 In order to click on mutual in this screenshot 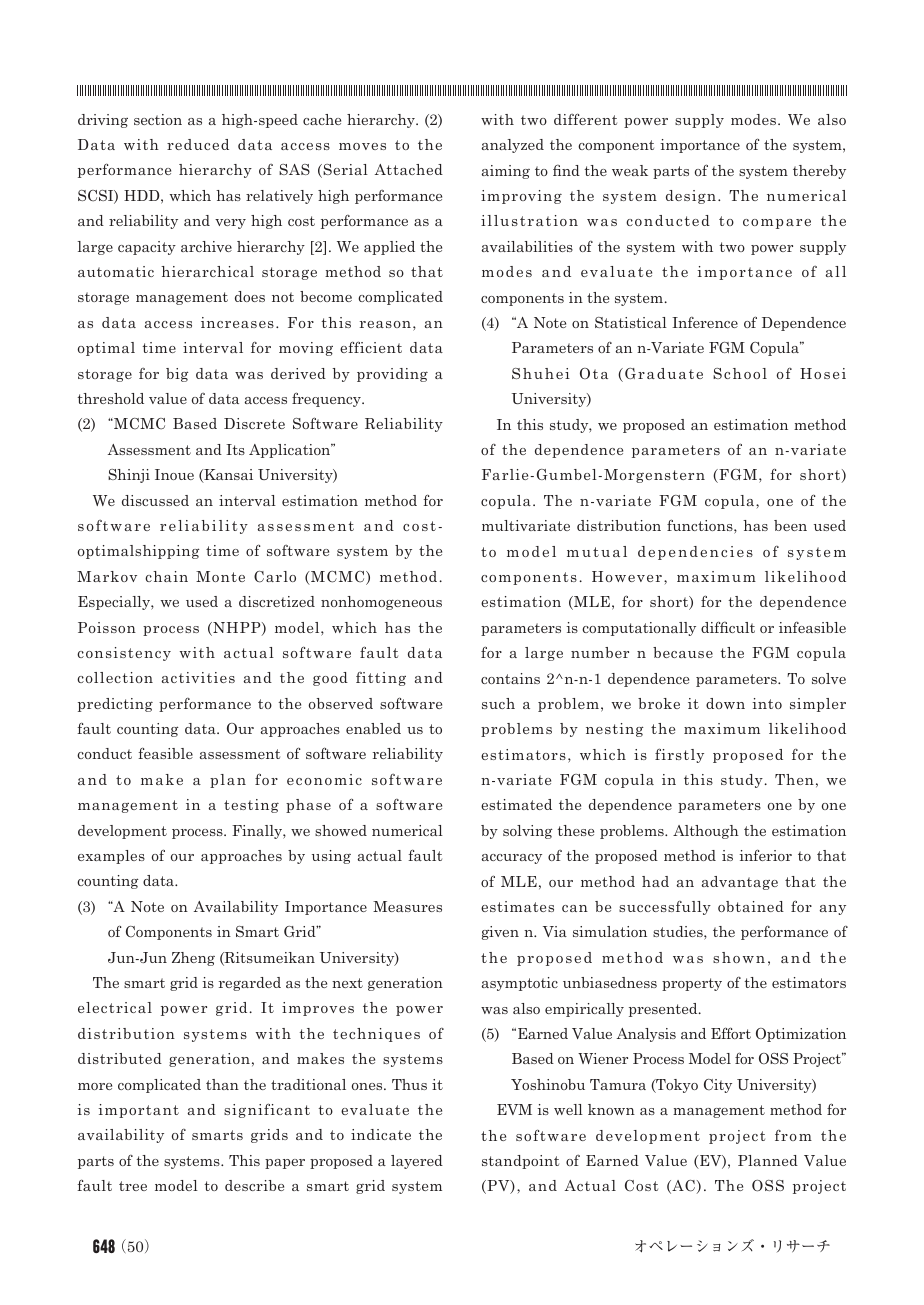, I will do `click(597, 551)`.
